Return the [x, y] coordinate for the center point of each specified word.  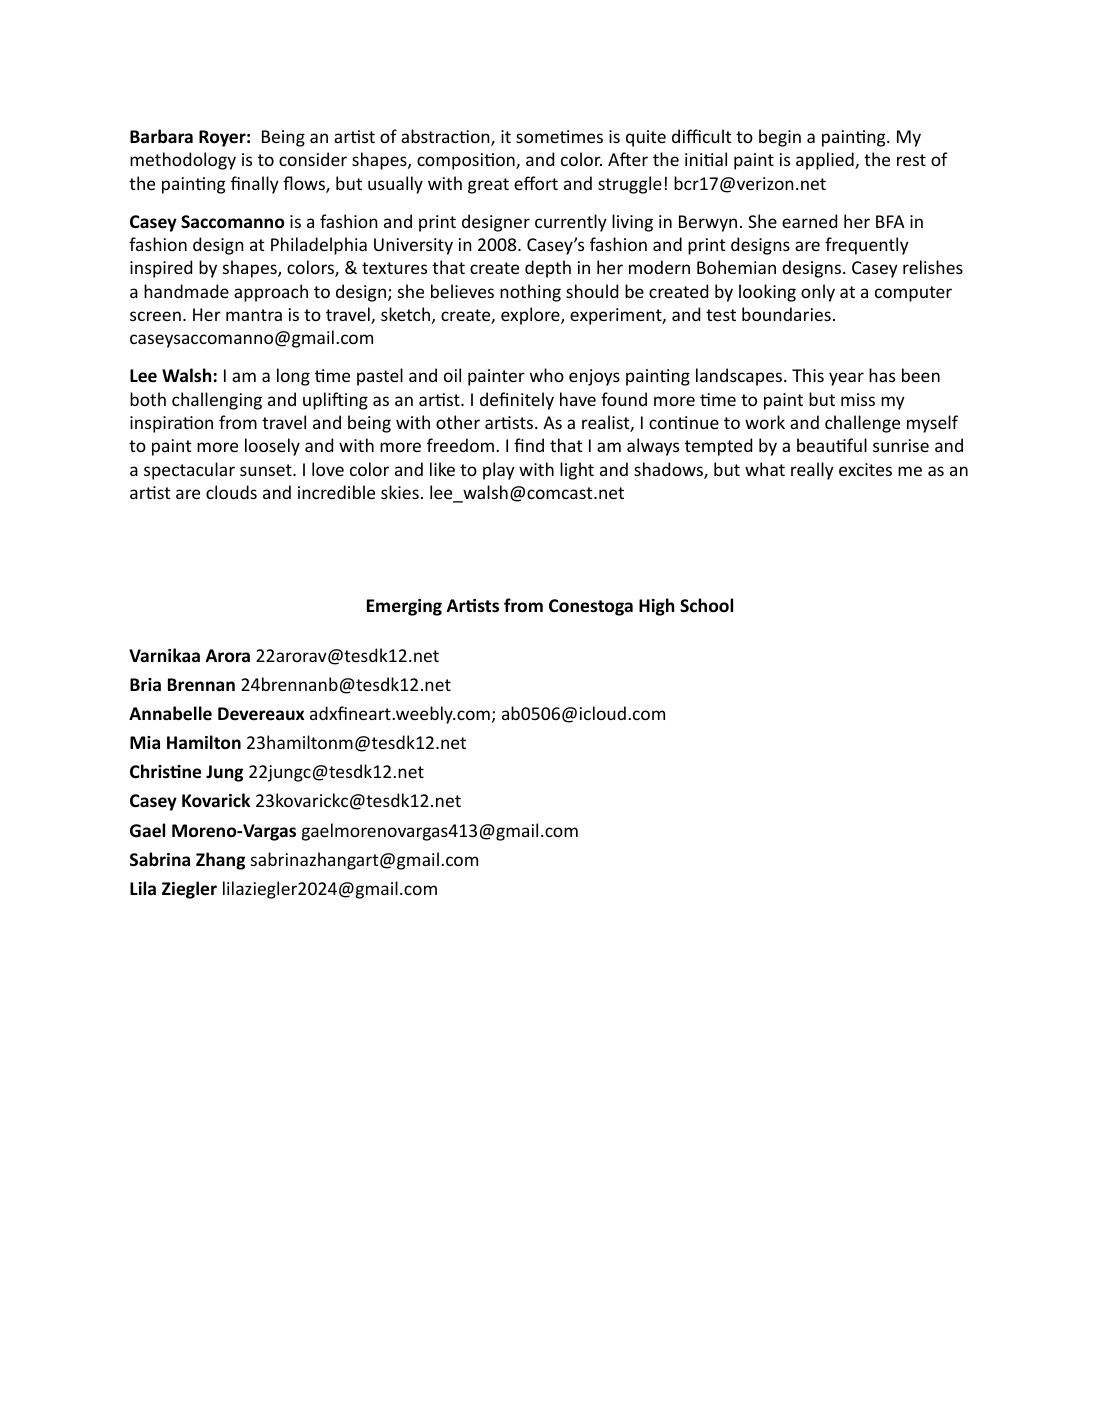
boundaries [786, 314]
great [488, 186]
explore [531, 316]
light [577, 471]
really [812, 471]
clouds [231, 492]
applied [826, 161]
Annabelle [170, 713]
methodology [183, 161]
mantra [254, 315]
